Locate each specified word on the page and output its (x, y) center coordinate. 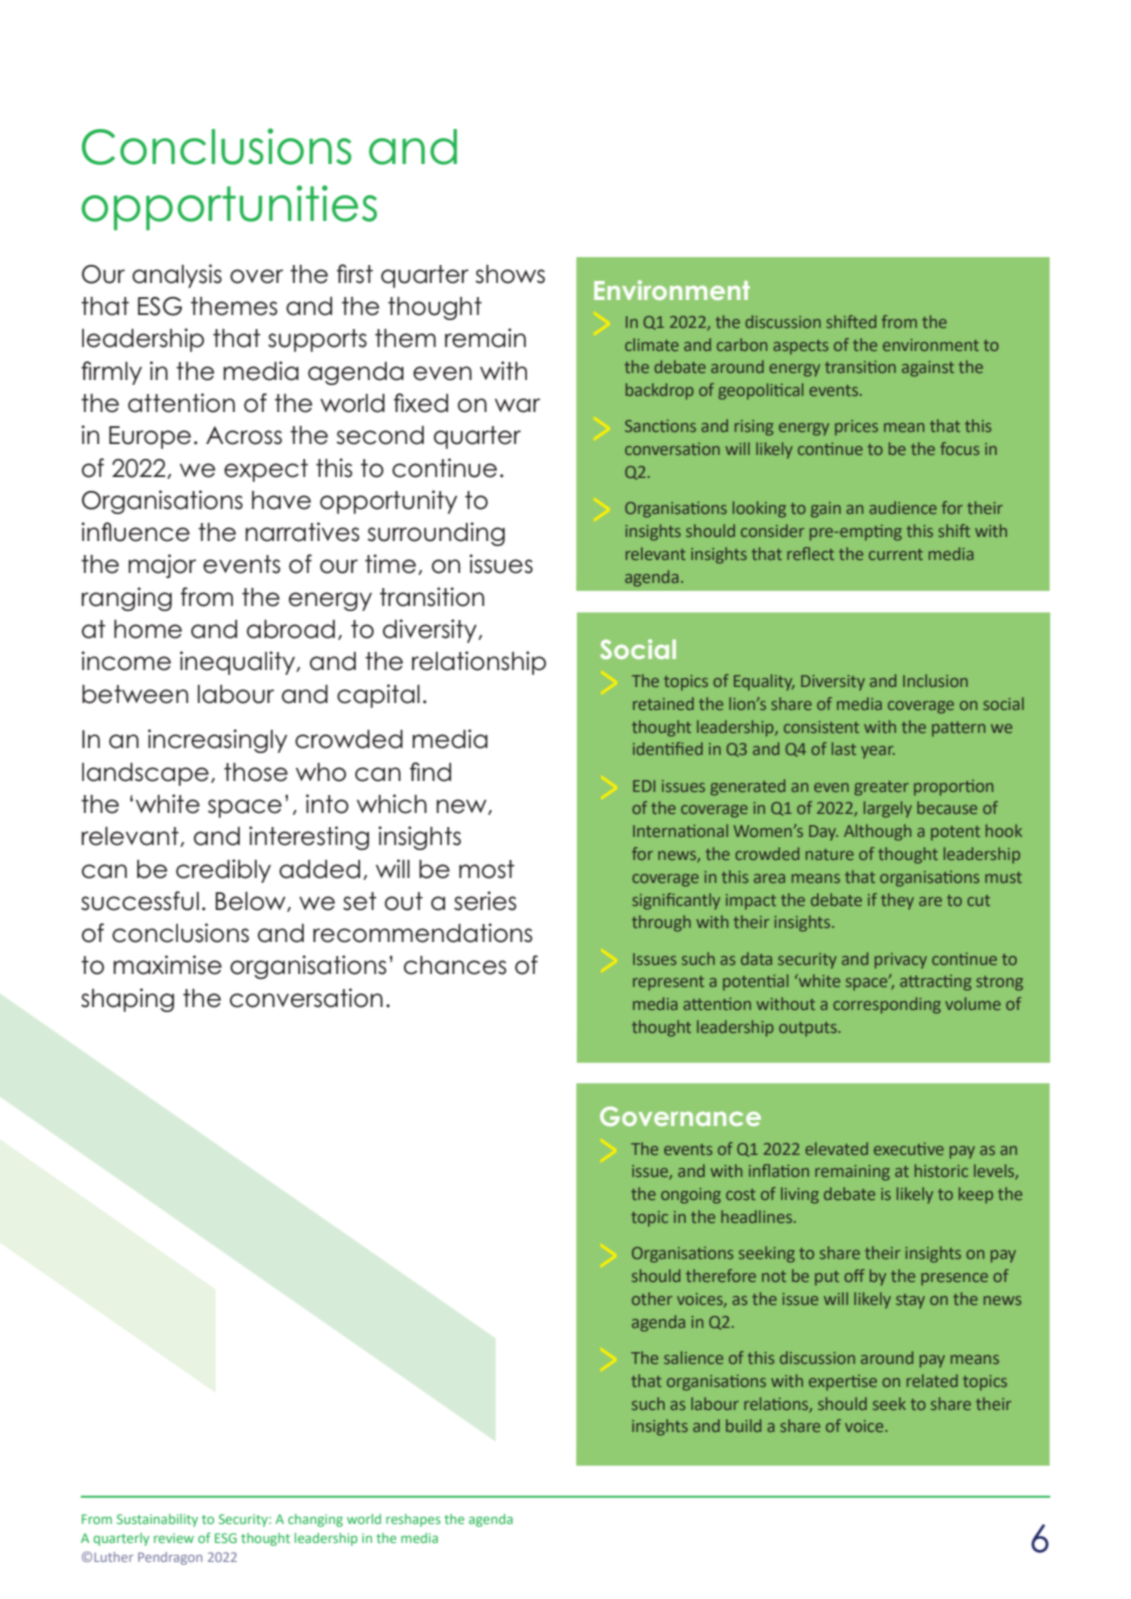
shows (510, 274)
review (174, 1538)
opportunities (229, 207)
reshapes (413, 1520)
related (932, 1380)
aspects (800, 347)
